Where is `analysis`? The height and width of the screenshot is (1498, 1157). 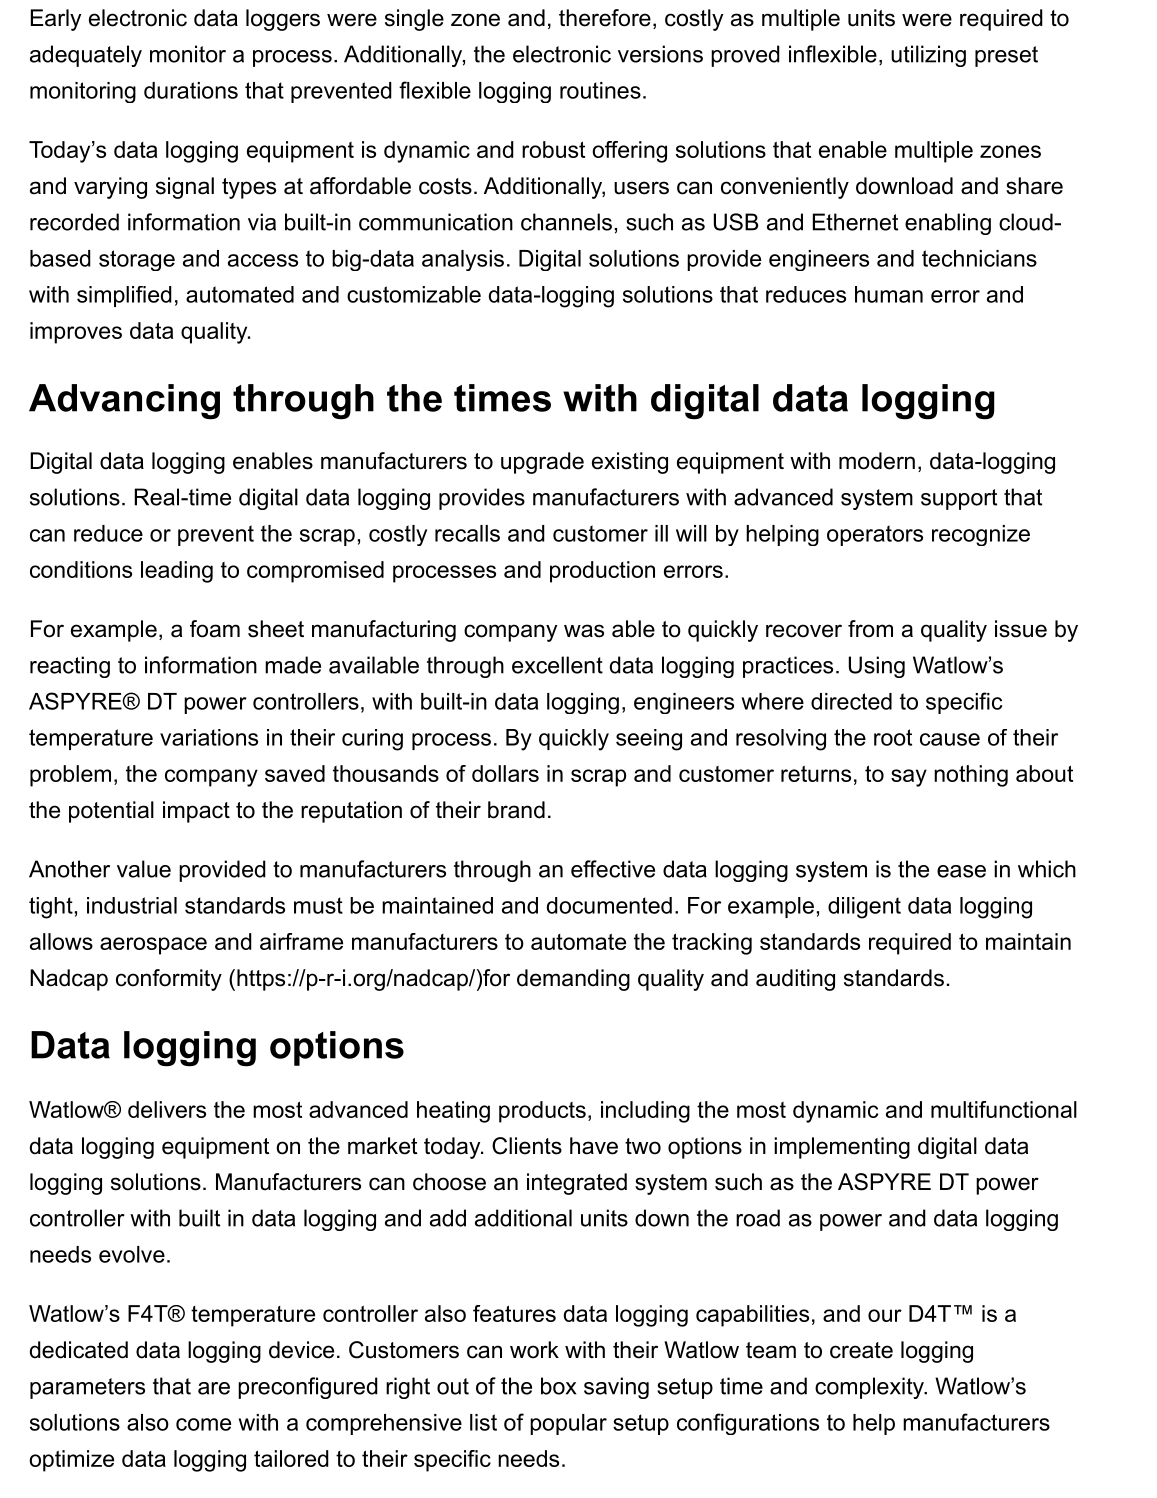
analysis is located at coordinates (463, 260).
